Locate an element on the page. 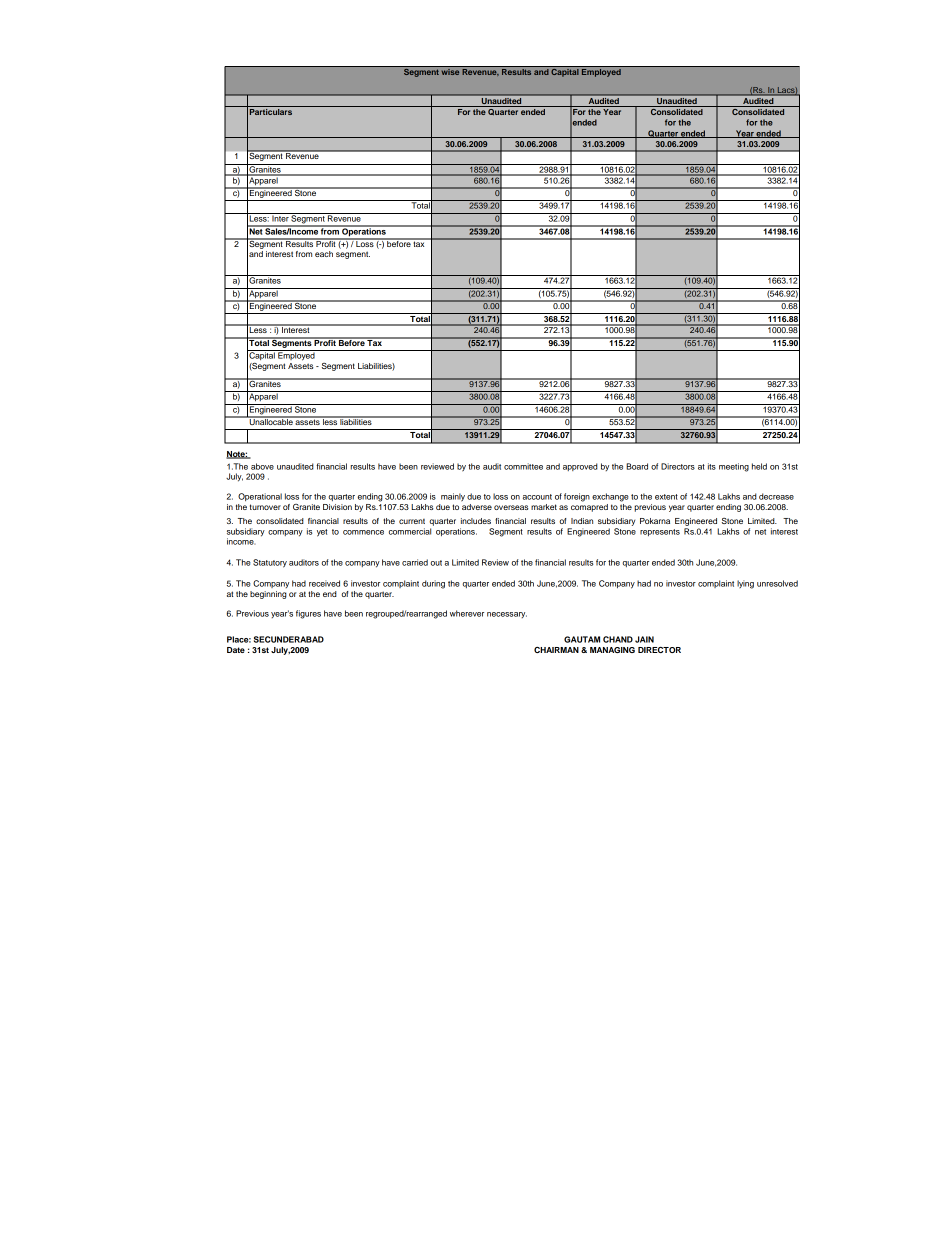 The width and height of the image is (952, 1233). account is located at coordinates (537, 497).
